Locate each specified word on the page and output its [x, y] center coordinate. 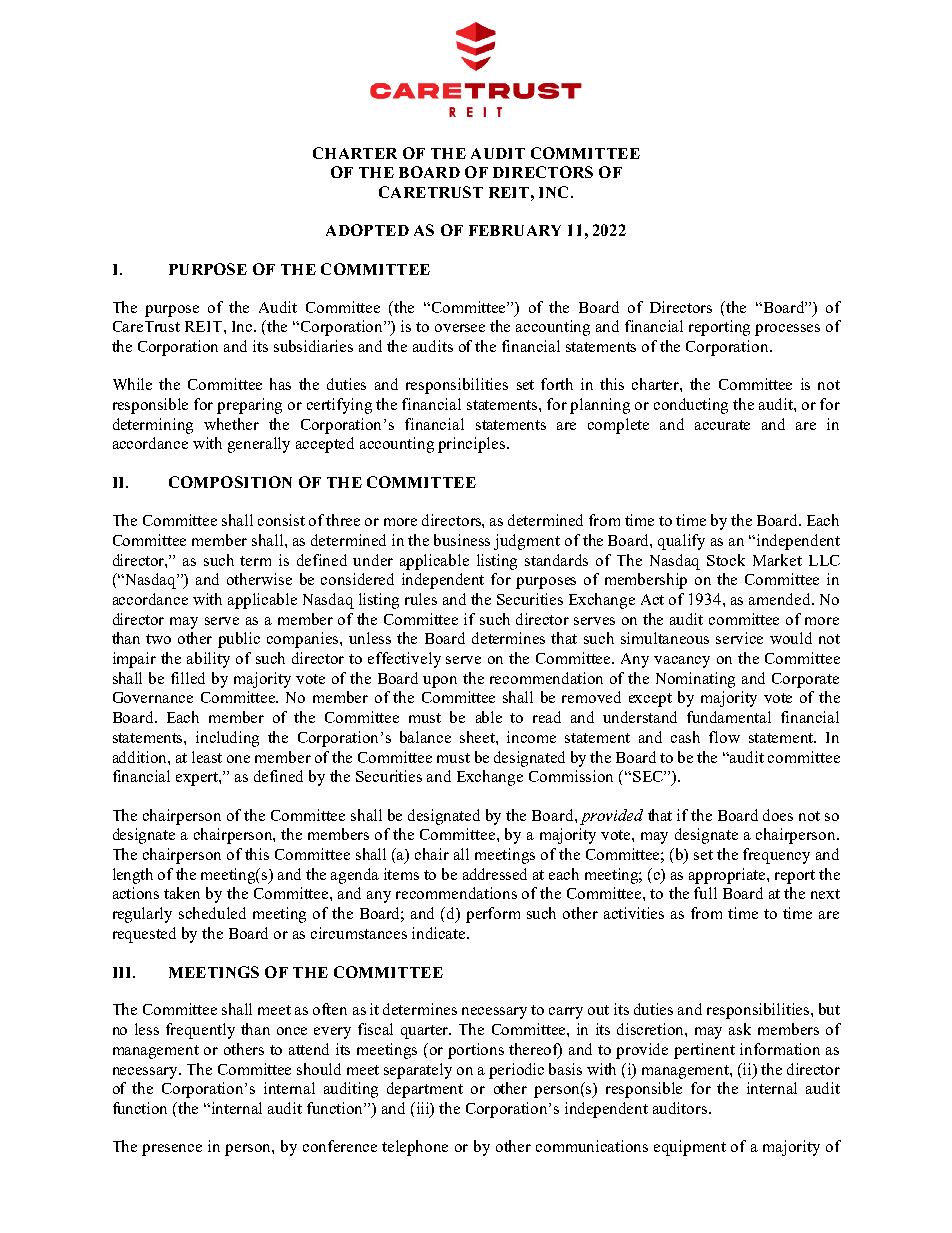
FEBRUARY [515, 230]
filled [188, 678]
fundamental [729, 717]
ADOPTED [367, 230]
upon [440, 682]
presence [172, 1150]
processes [787, 330]
